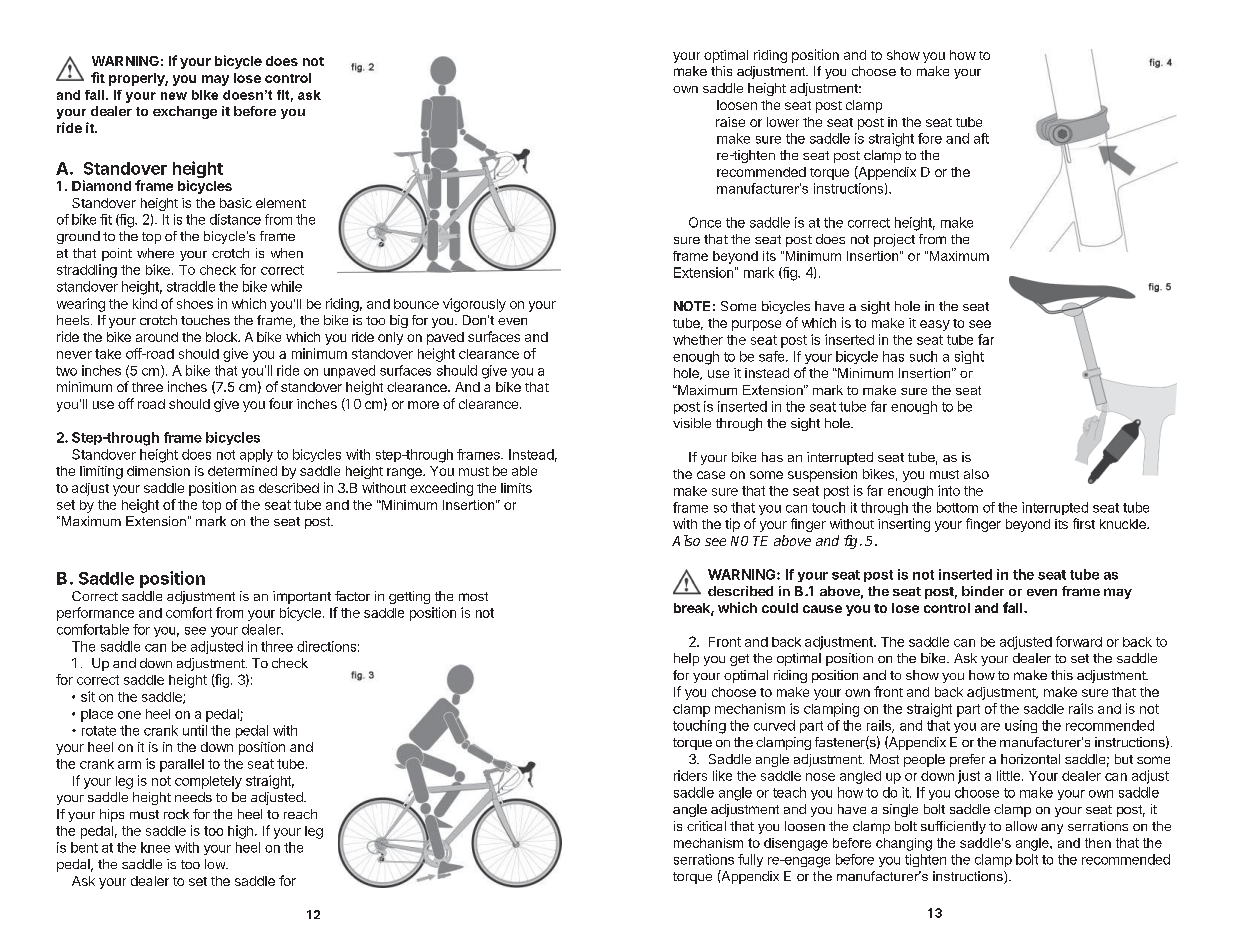  What do you see at coordinates (981, 138) in the page?
I see `aft` at bounding box center [981, 138].
